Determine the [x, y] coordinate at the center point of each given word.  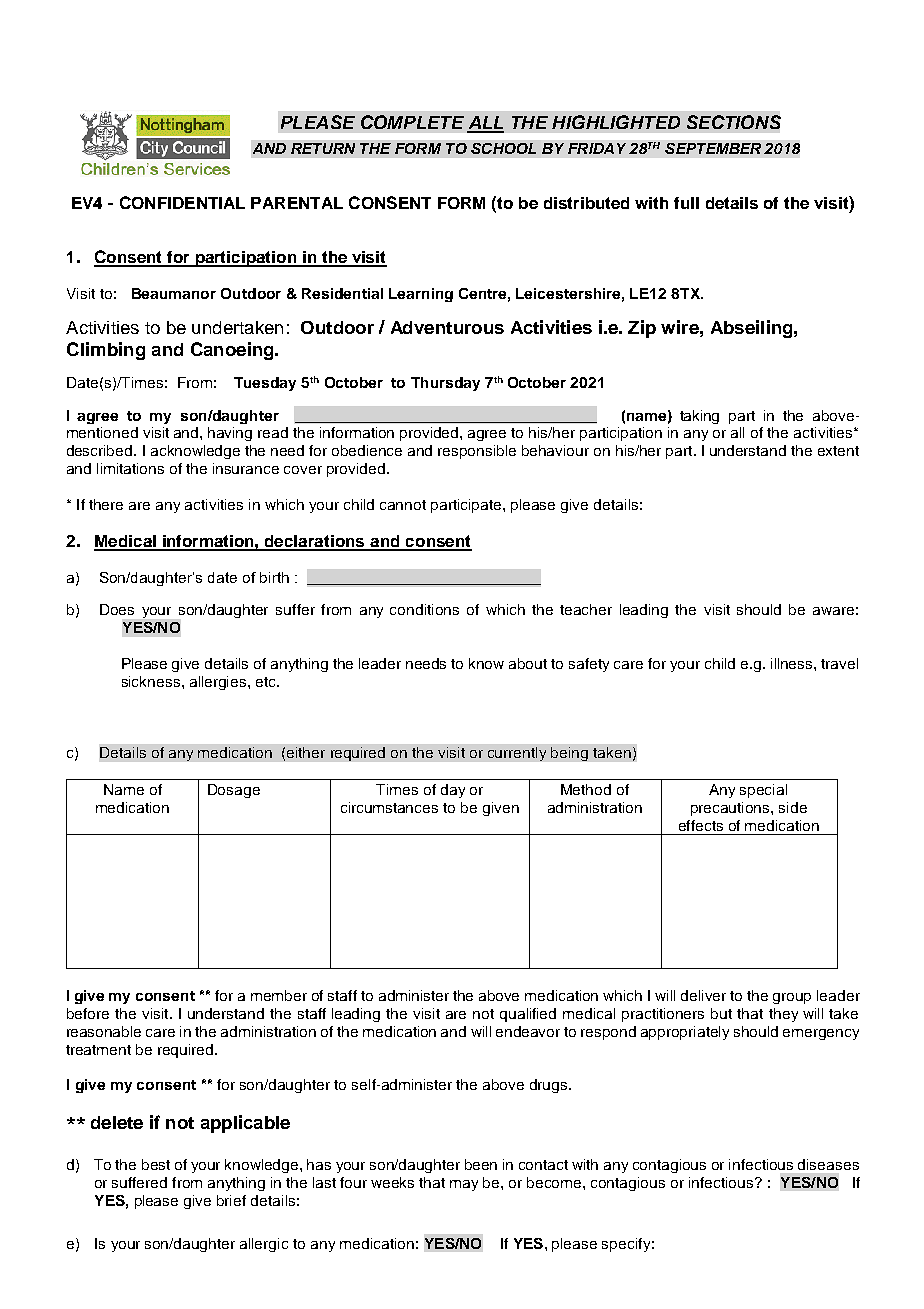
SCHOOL [503, 148]
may [464, 1185]
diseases [828, 1164]
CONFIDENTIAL [182, 202]
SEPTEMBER [713, 148]
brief [231, 1200]
